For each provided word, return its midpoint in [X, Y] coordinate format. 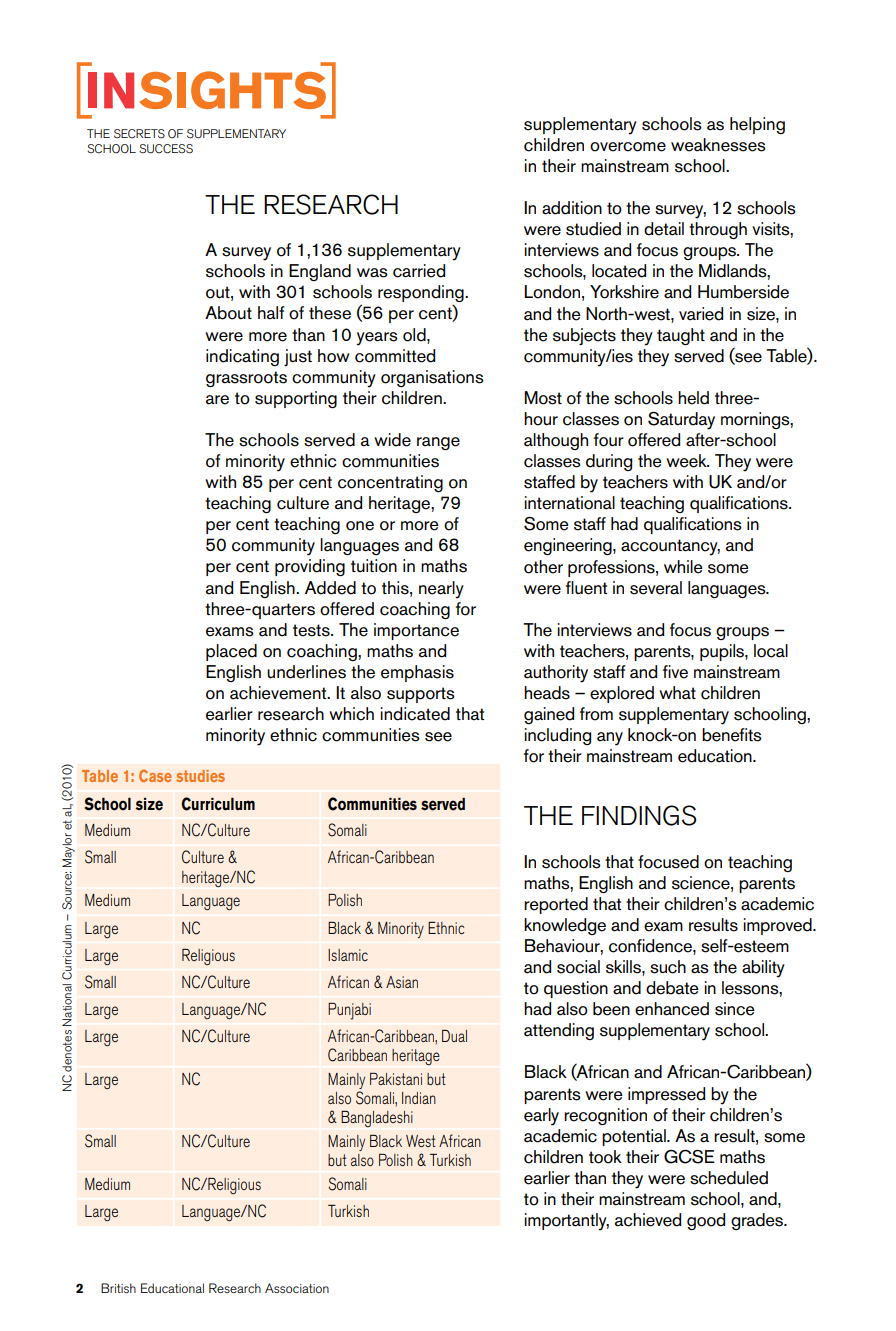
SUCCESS [166, 149]
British [118, 1288]
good [706, 1221]
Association [297, 1288]
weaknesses [718, 145]
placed [231, 652]
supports [421, 695]
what [677, 693]
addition [572, 208]
